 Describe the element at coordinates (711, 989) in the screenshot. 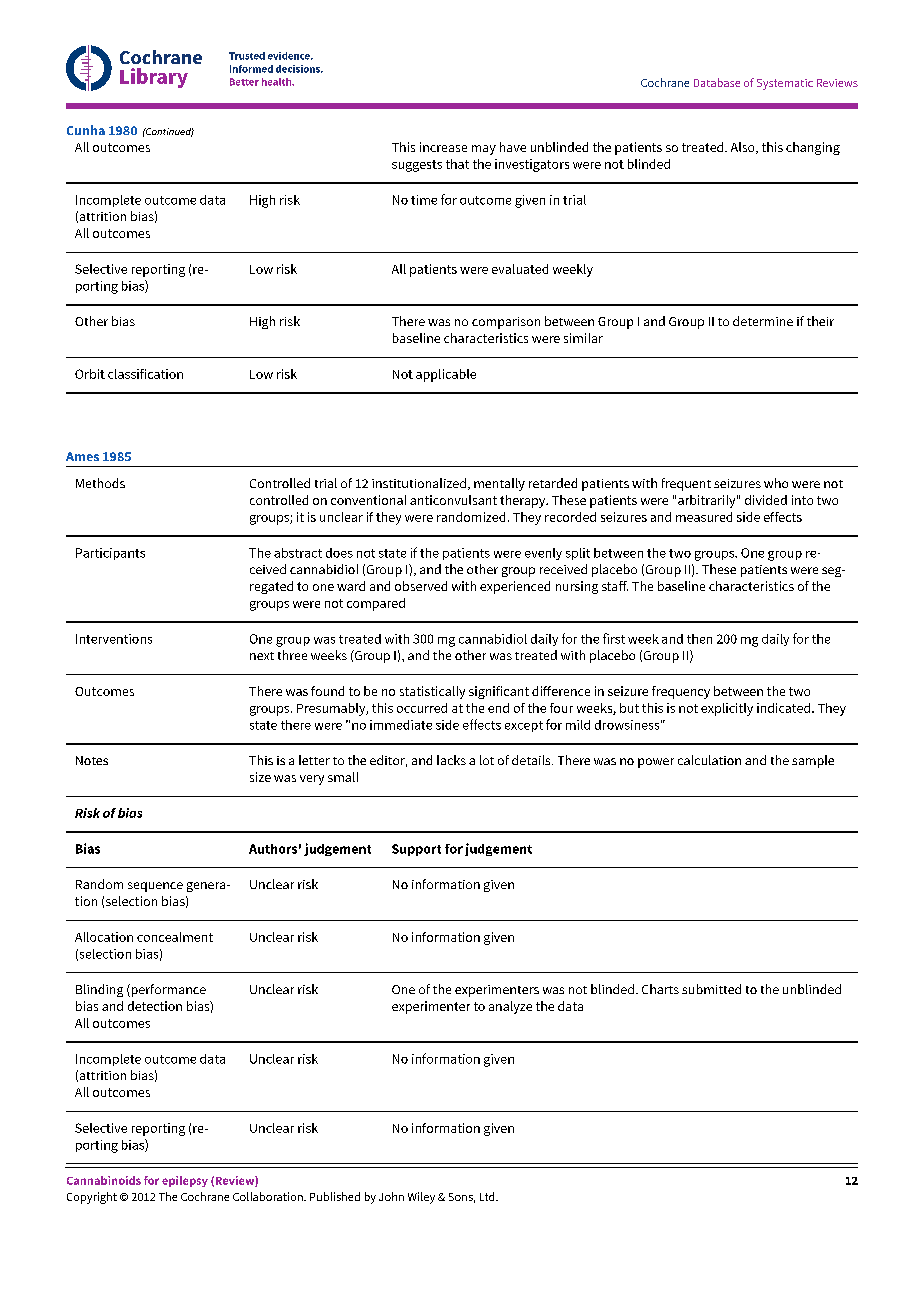

I see `submitted` at that location.
